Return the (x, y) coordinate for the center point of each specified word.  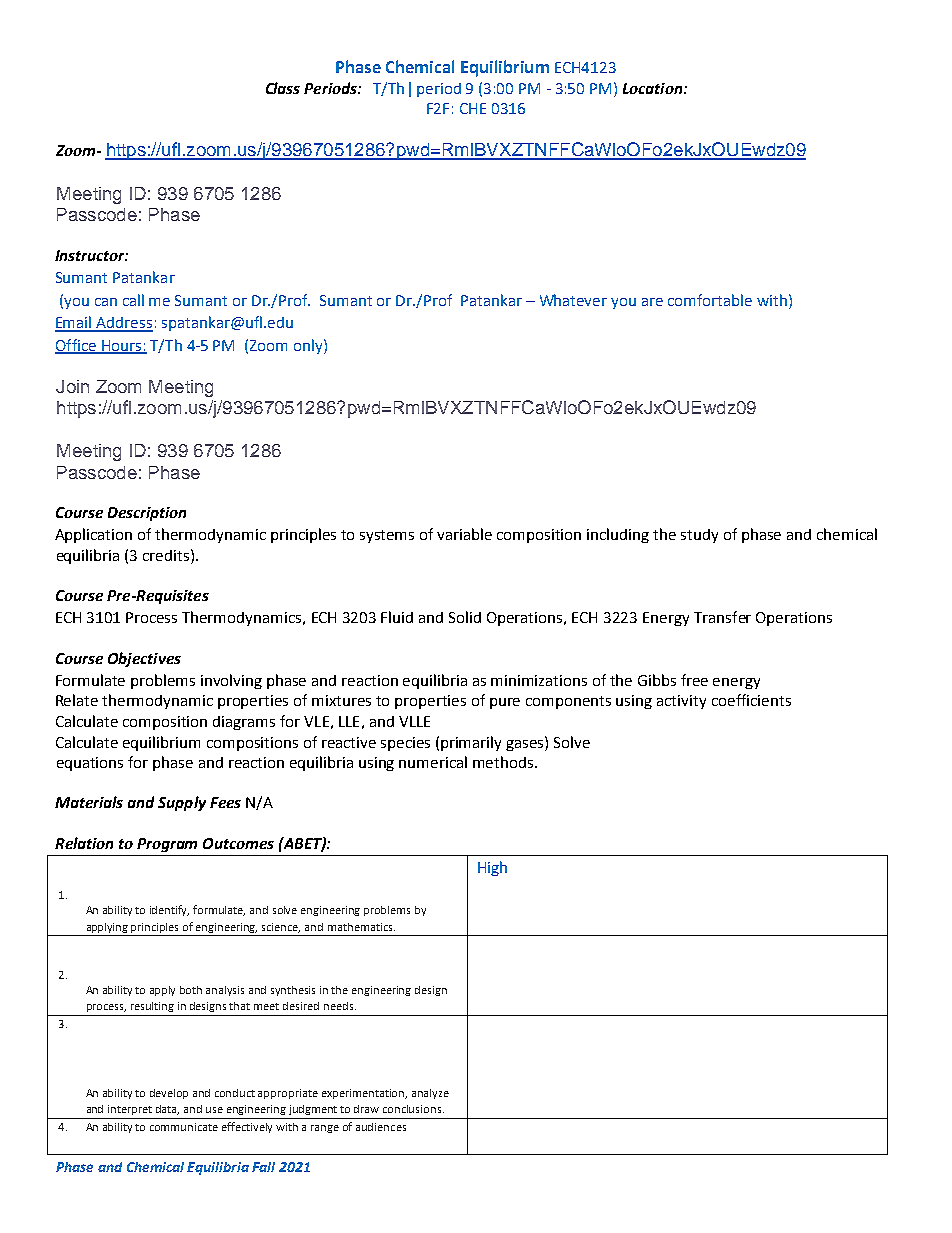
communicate (184, 1127)
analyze (430, 1094)
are (652, 302)
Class (283, 88)
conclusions (413, 1109)
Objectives (144, 659)
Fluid (397, 617)
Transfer (722, 617)
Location (652, 88)
